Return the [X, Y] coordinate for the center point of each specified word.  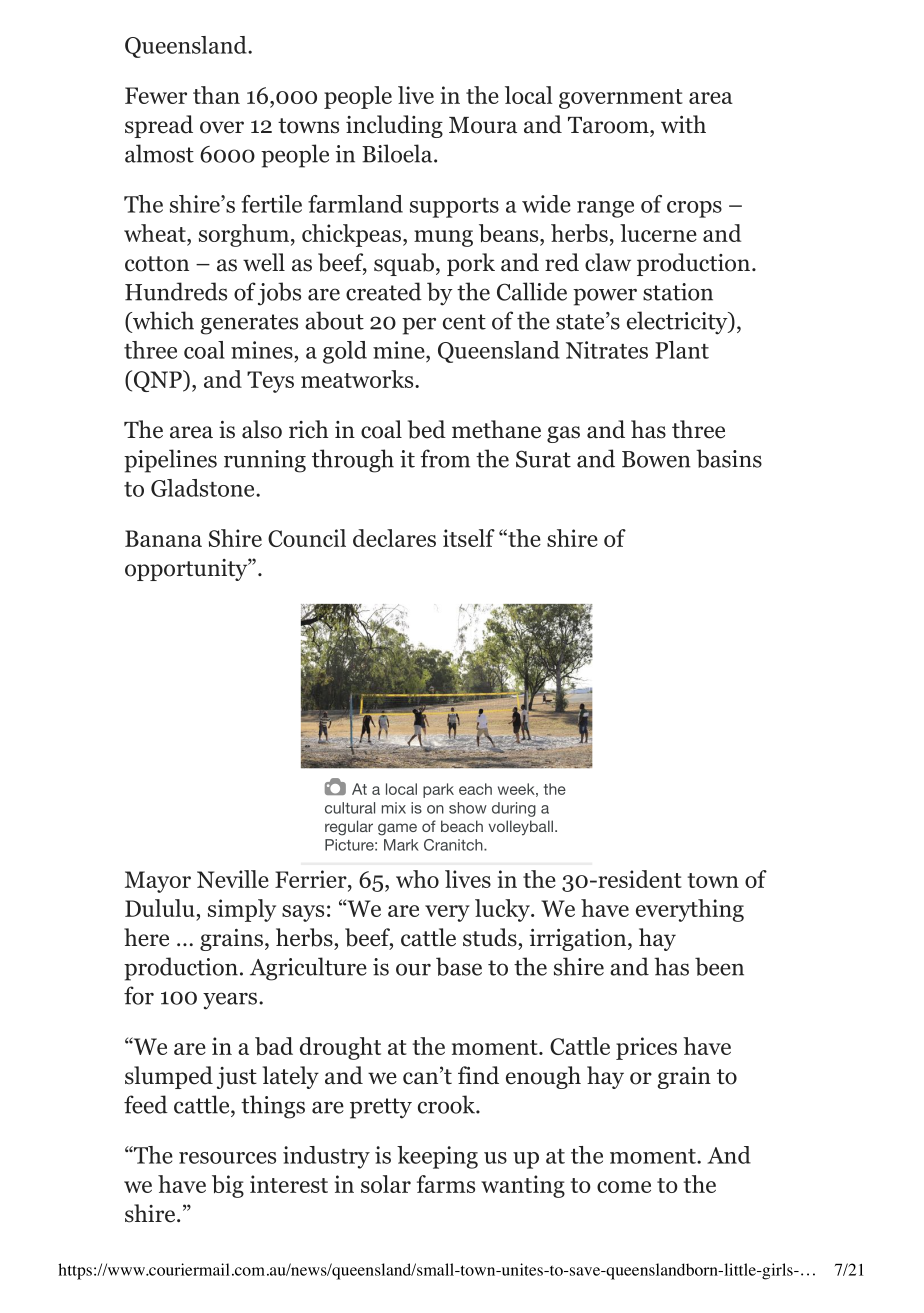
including [394, 126]
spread [159, 126]
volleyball [520, 828]
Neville [233, 879]
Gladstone [204, 488]
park [438, 790]
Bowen [656, 459]
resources [227, 1158]
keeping [437, 1157]
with [683, 124]
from [445, 458]
